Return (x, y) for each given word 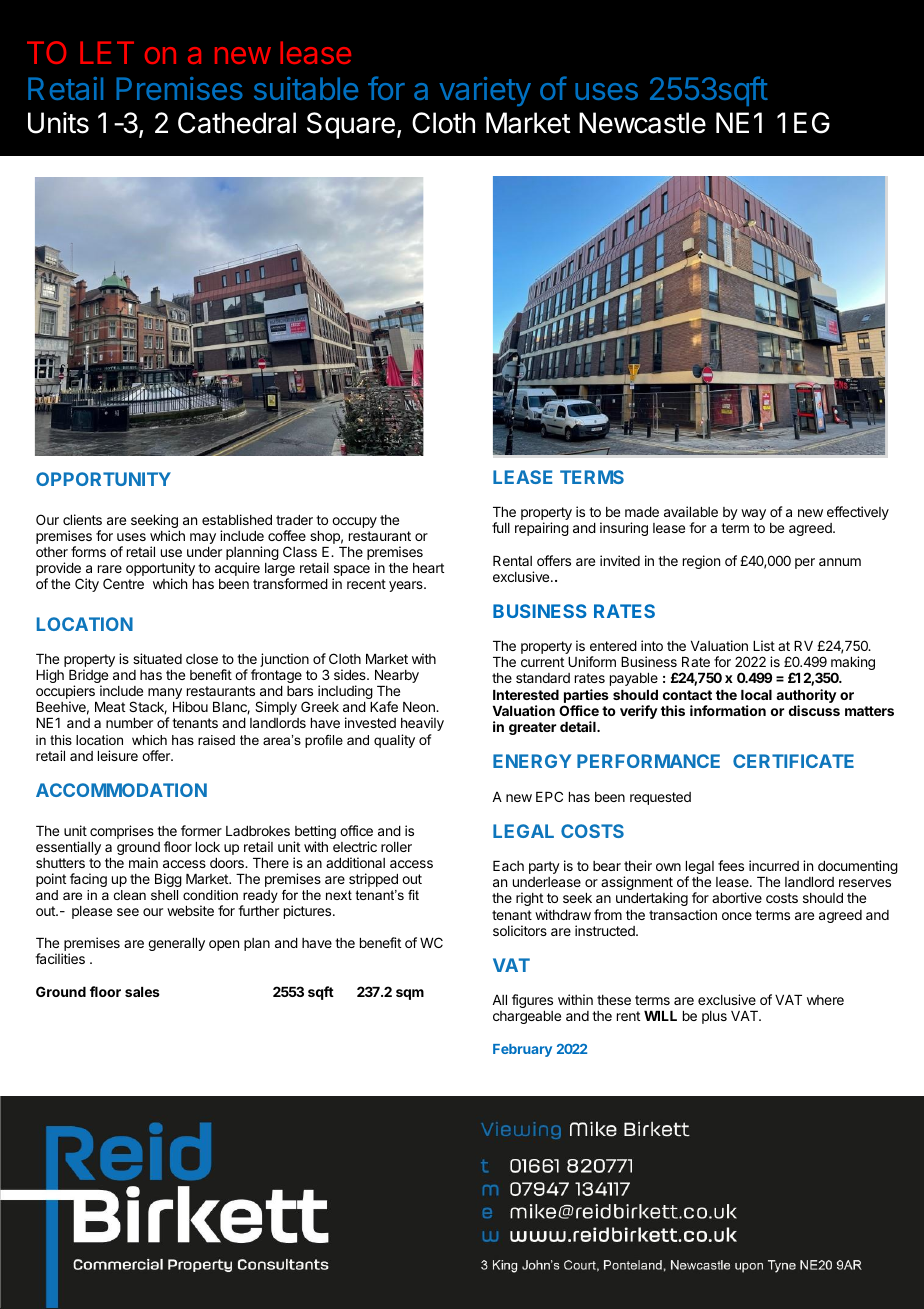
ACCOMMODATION (121, 790)
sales (142, 992)
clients (82, 519)
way (753, 514)
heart (428, 568)
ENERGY (532, 761)
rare (110, 569)
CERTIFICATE (793, 761)
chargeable (527, 1017)
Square (351, 125)
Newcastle (642, 123)
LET (107, 52)
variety (485, 91)
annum (840, 562)
